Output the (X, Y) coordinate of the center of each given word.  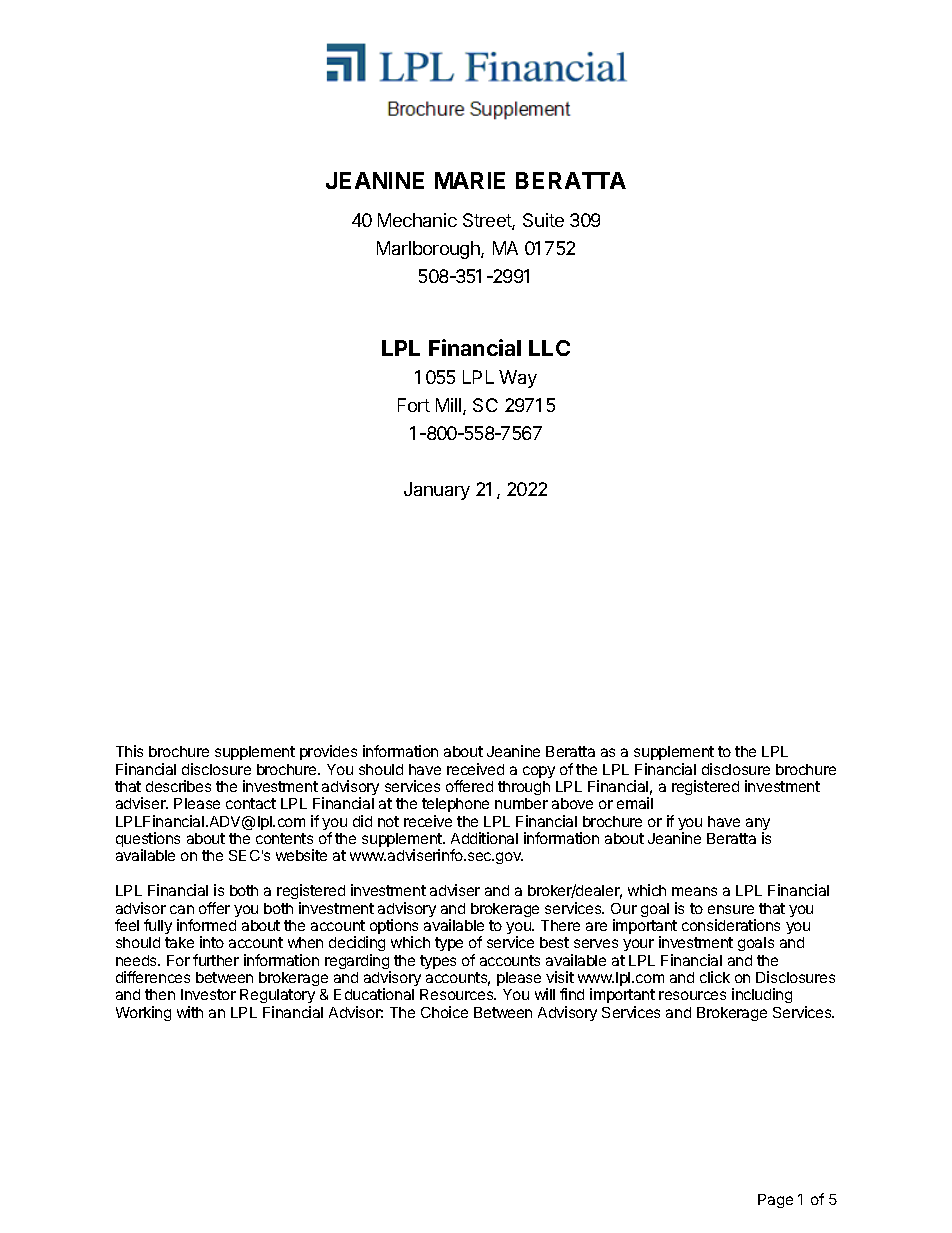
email (635, 803)
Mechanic (417, 220)
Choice (444, 1012)
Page (775, 1201)
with (190, 1012)
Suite (543, 220)
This (129, 751)
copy (539, 772)
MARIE (470, 180)
